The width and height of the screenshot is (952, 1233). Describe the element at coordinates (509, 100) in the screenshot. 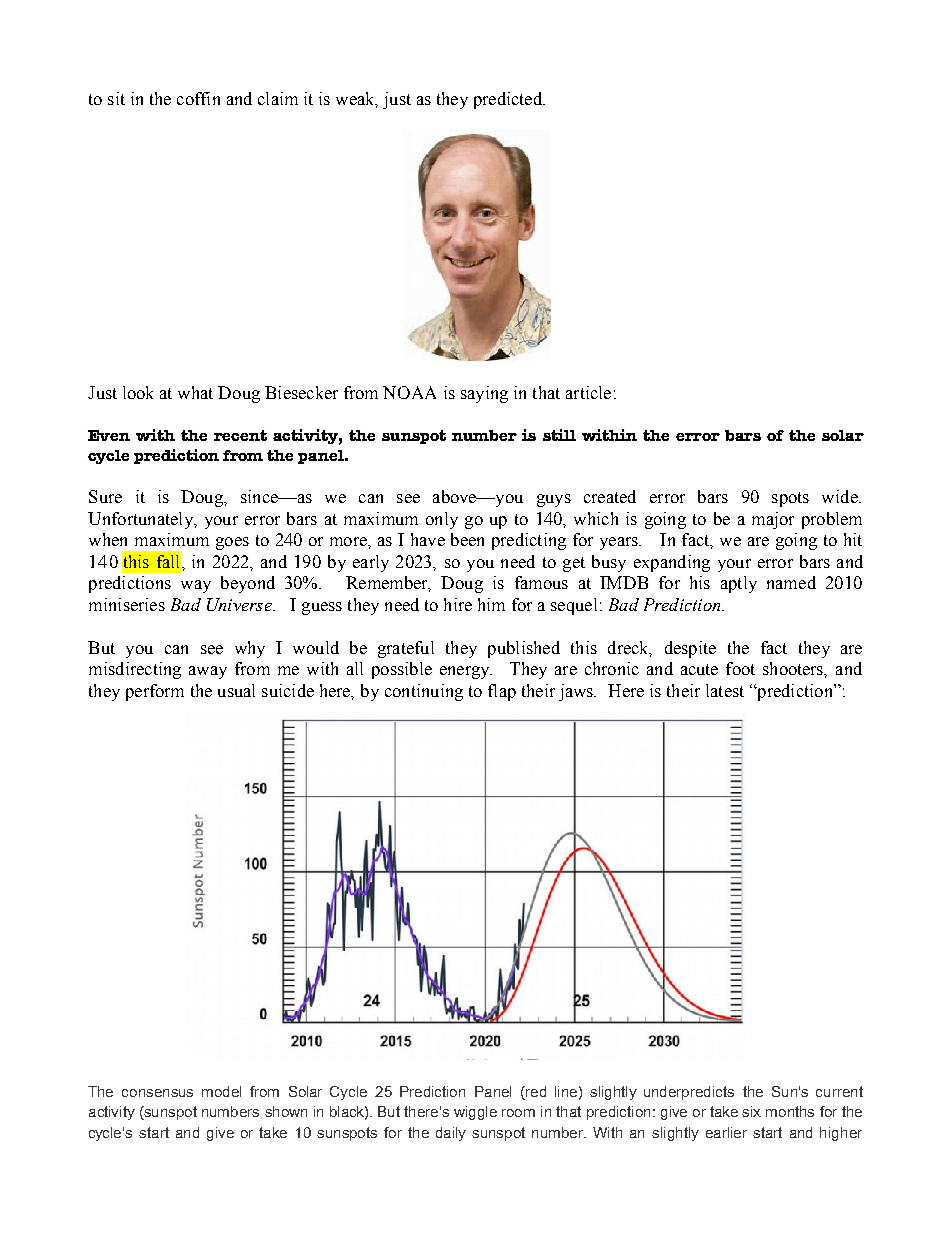

I see `predicted` at that location.
